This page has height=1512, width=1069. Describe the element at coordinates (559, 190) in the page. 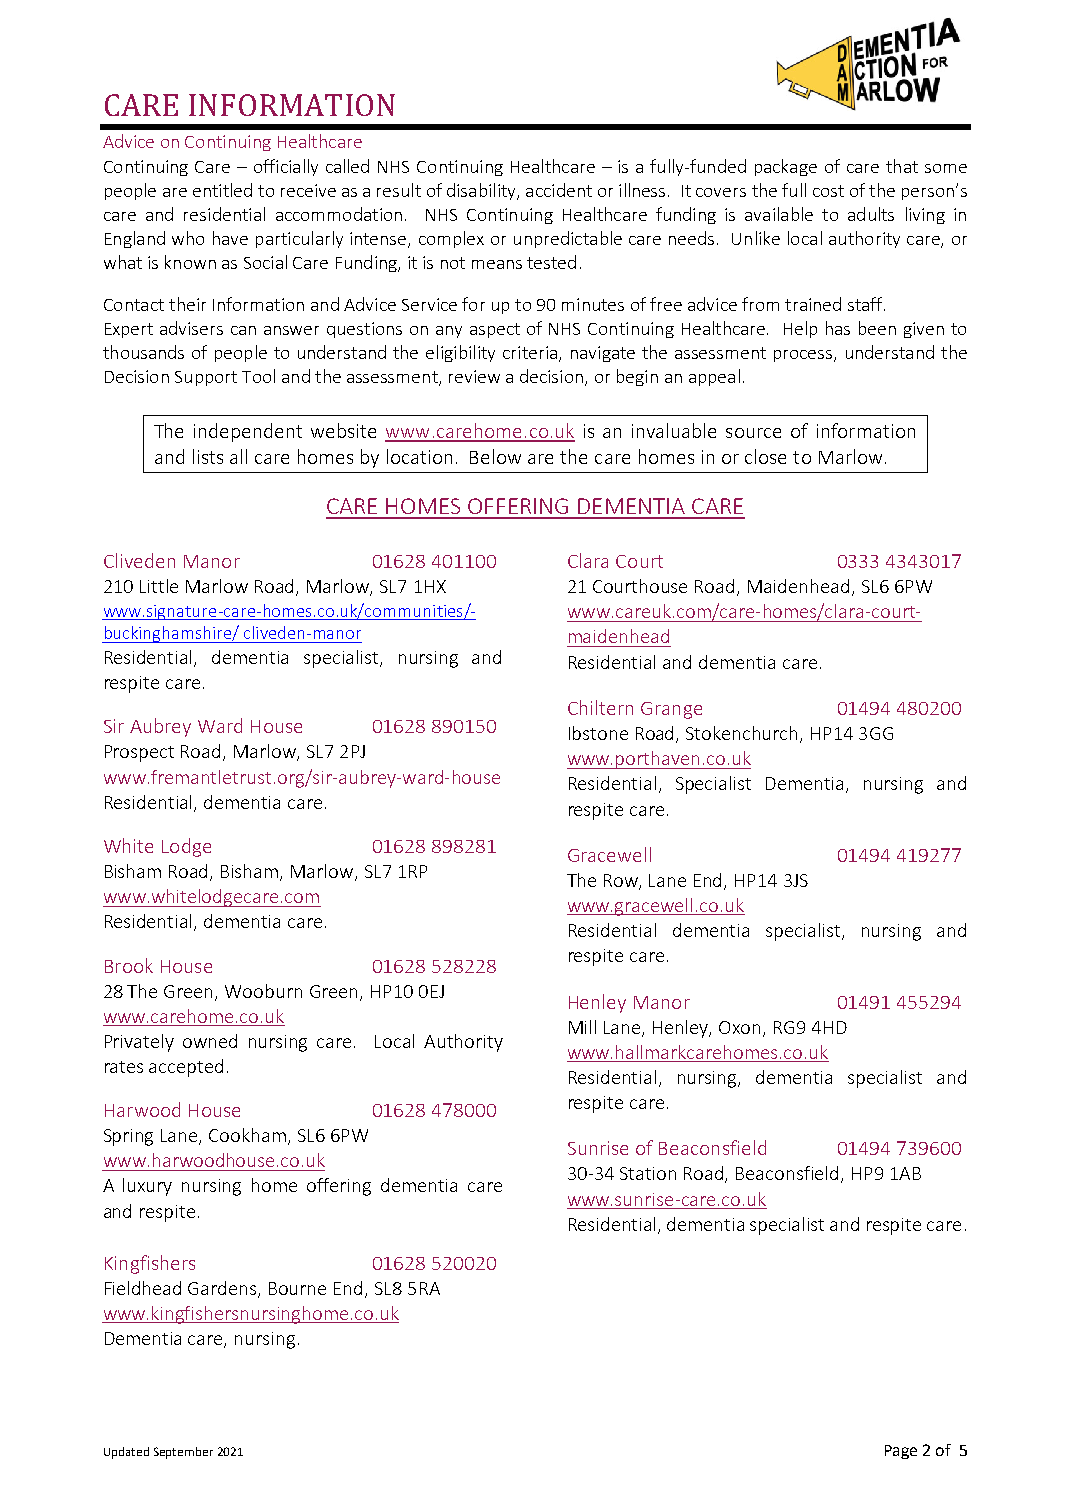

I see `accident` at that location.
